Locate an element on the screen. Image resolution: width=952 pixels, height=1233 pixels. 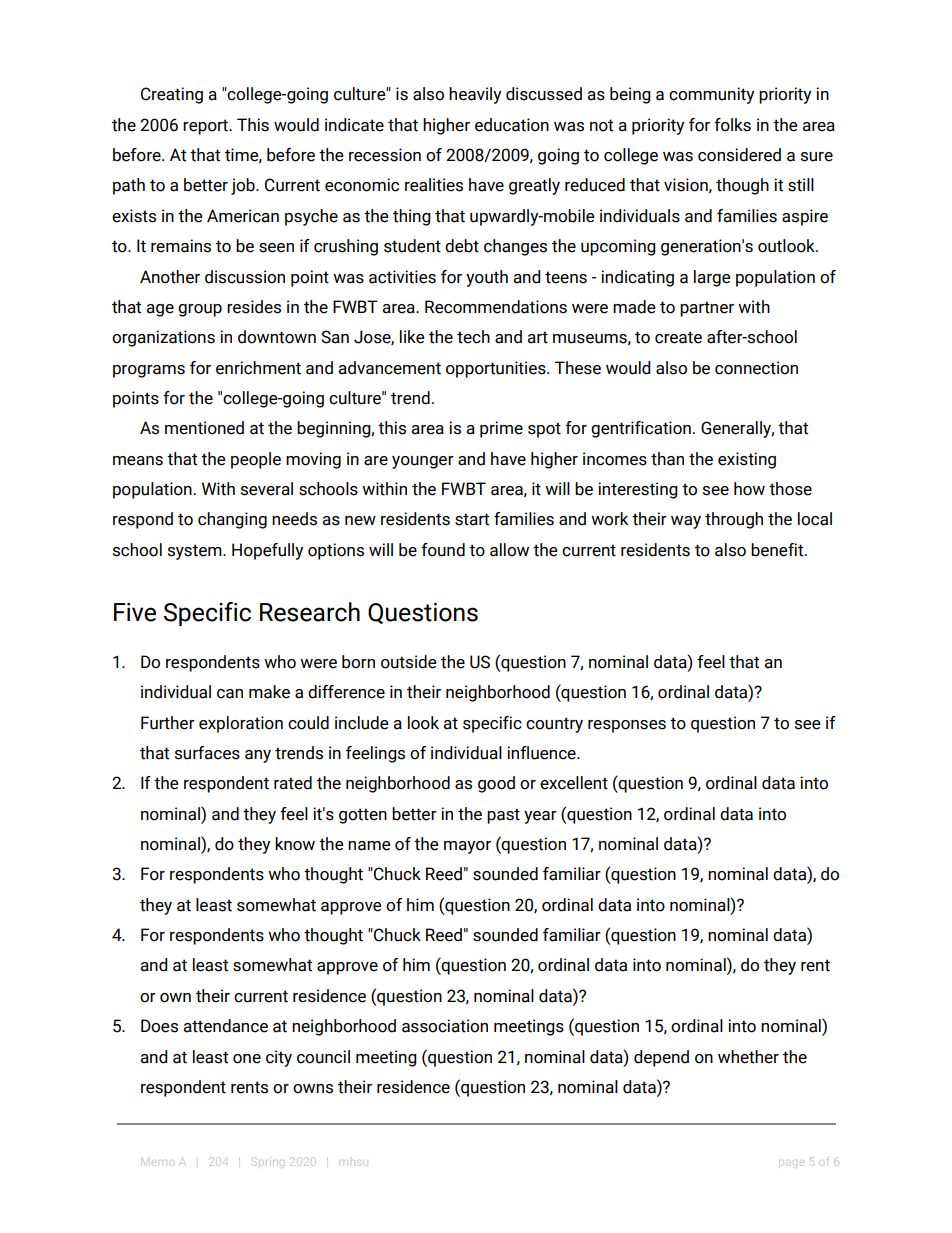
folks is located at coordinates (732, 125).
